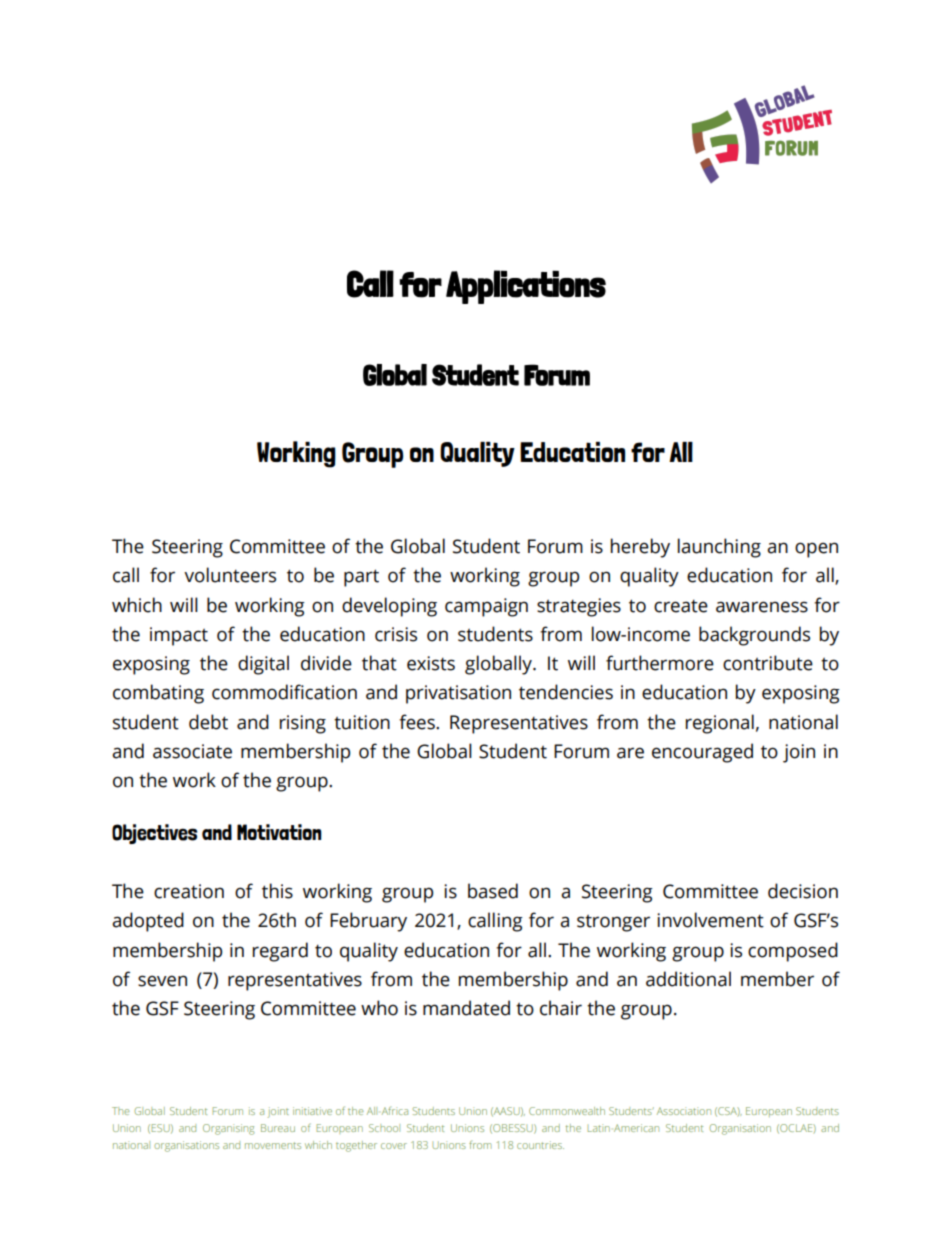 Image resolution: width=952 pixels, height=1233 pixels. What do you see at coordinates (458, 694) in the image?
I see `privatisation` at bounding box center [458, 694].
